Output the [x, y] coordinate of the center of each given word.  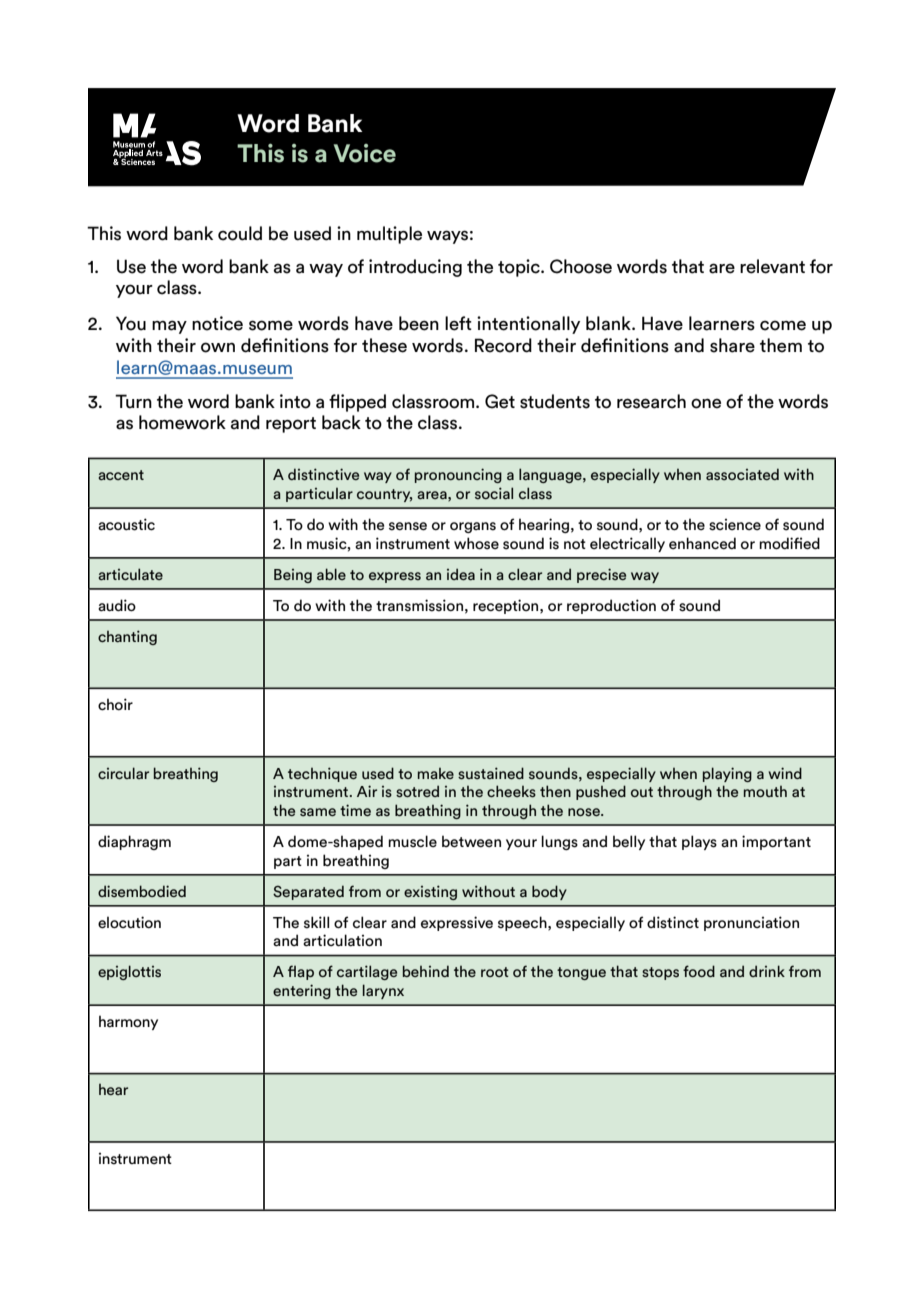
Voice [365, 153]
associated [742, 474]
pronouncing [458, 475]
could [240, 233]
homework [182, 422]
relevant [772, 266]
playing [727, 774]
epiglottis [129, 972]
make [436, 773]
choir [115, 704]
